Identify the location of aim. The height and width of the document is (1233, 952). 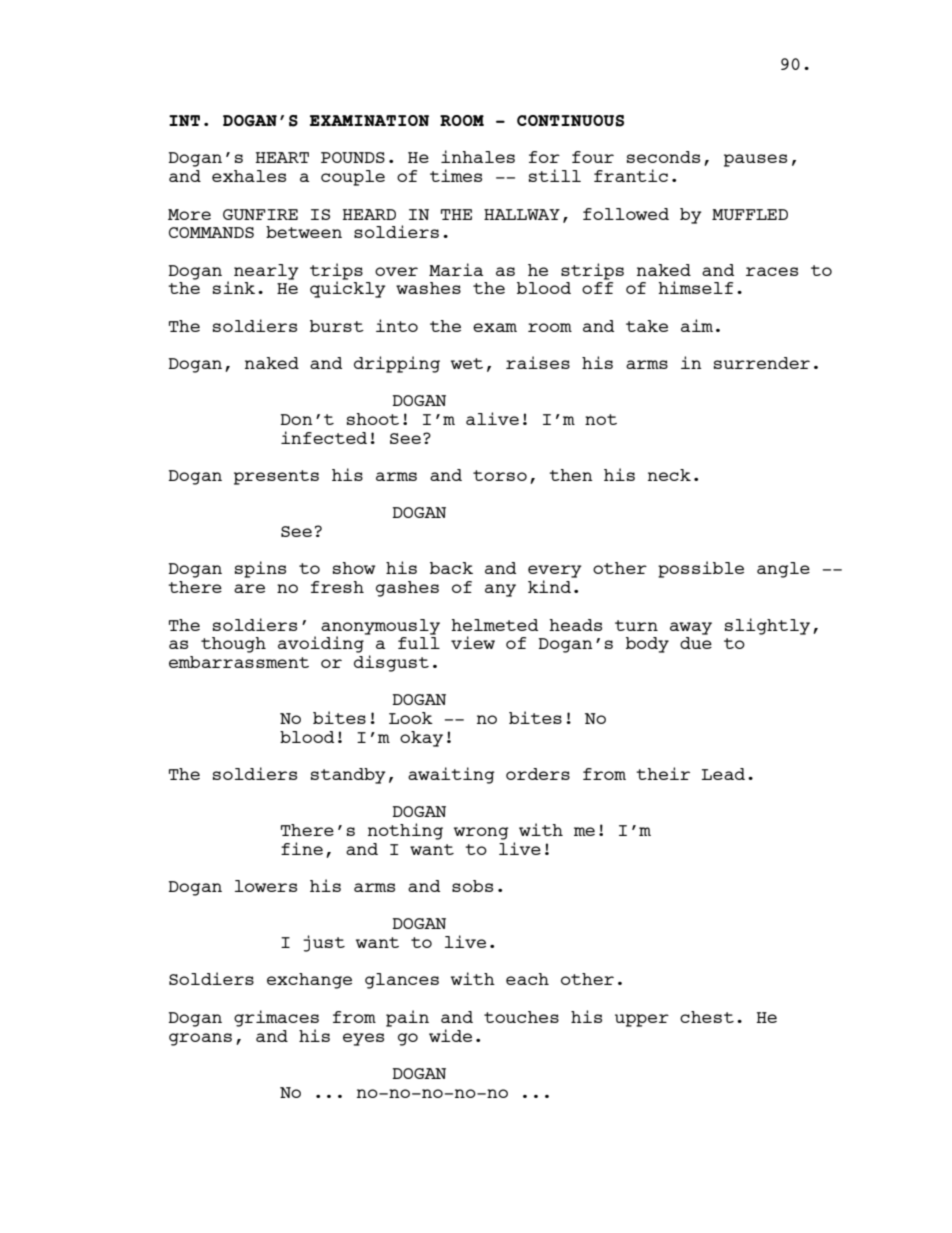
(697, 325).
